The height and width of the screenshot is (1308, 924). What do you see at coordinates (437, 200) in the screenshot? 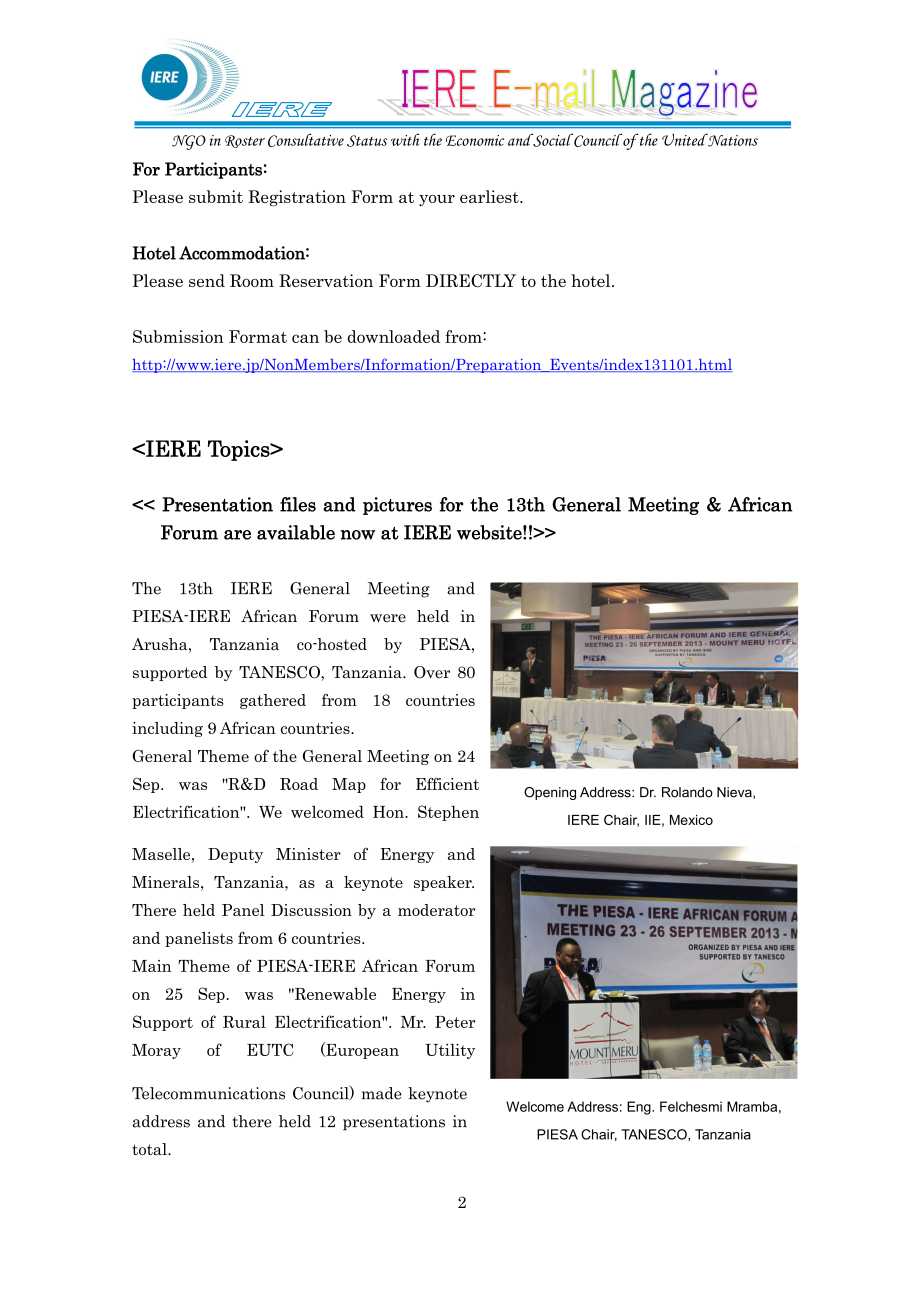
I see `your` at bounding box center [437, 200].
